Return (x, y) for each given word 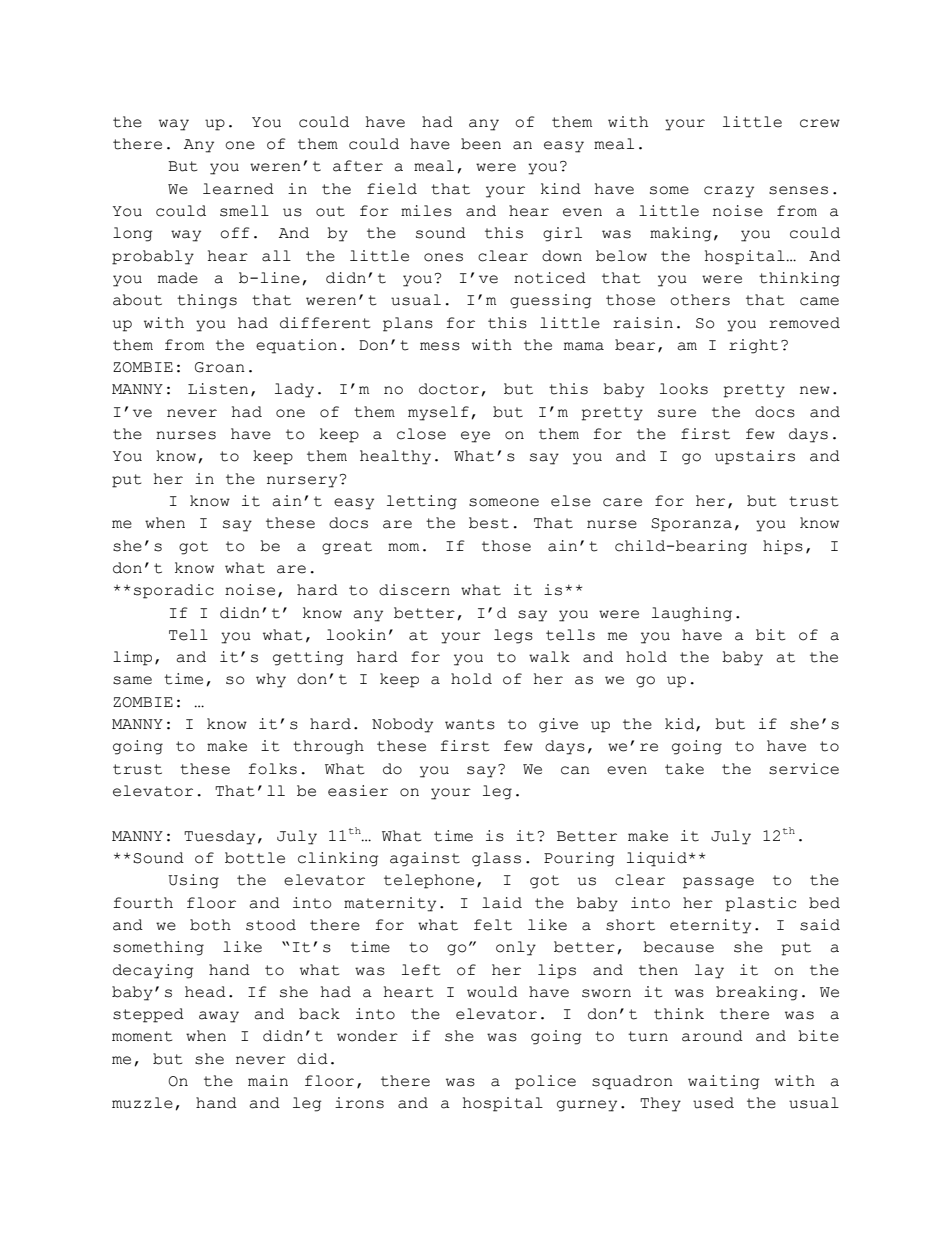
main (268, 1081)
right (753, 346)
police (545, 1082)
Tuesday (219, 837)
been (481, 144)
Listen (218, 389)
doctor (449, 389)
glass (496, 859)
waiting (723, 1082)
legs (513, 636)
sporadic (174, 591)
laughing (692, 614)
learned (238, 189)
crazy (729, 192)
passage (718, 883)
